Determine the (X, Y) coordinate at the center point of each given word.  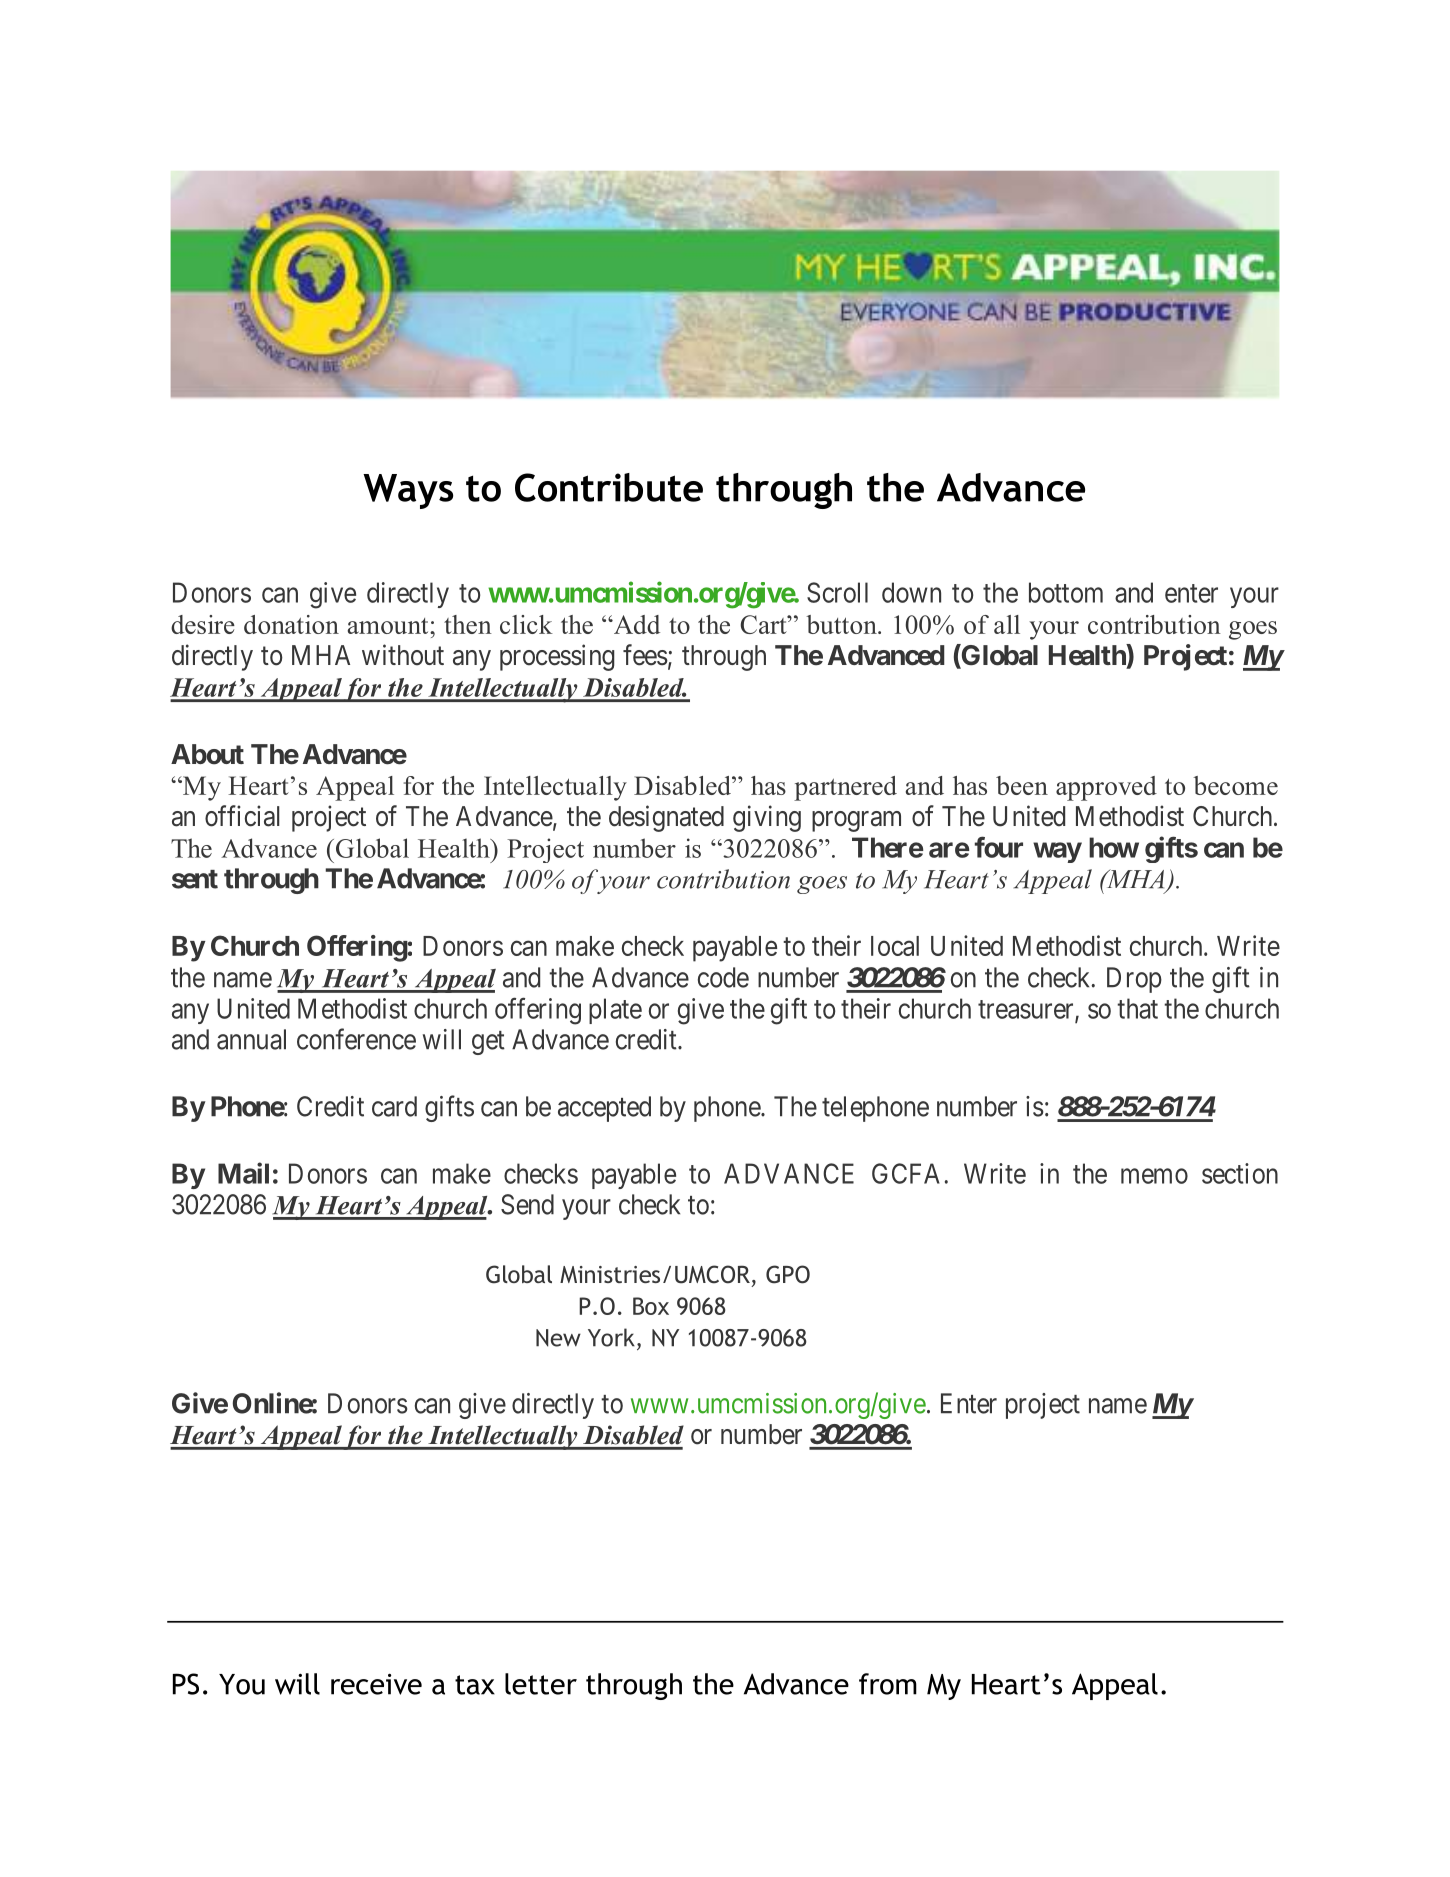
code (723, 977)
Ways (408, 491)
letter (541, 1684)
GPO (788, 1274)
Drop (1134, 980)
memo (1154, 1176)
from (888, 1684)
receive (376, 1684)
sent (195, 879)
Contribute (609, 487)
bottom (1066, 592)
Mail (243, 1173)
